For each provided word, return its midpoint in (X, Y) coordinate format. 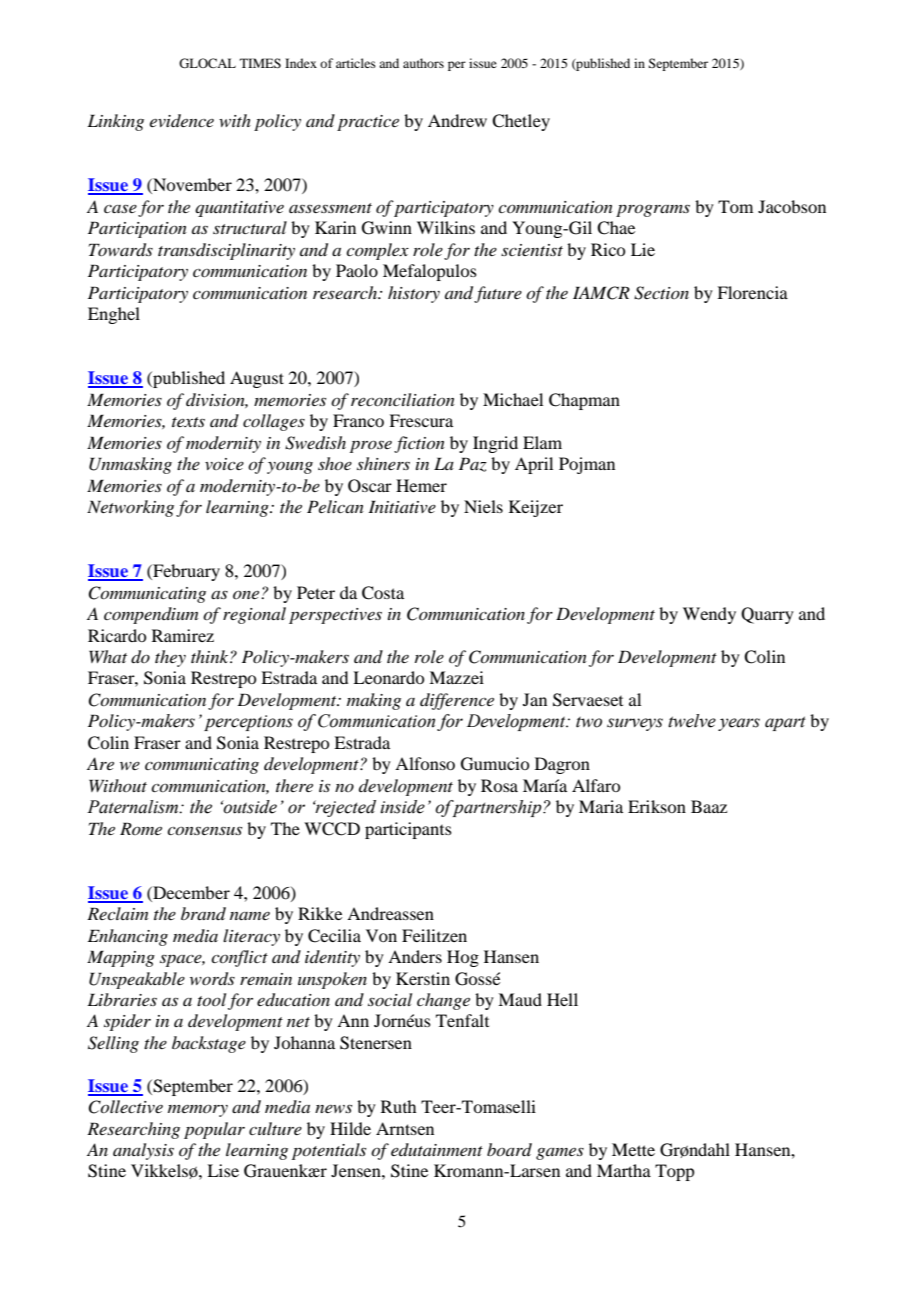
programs (653, 210)
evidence (182, 120)
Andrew (457, 120)
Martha (624, 1170)
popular (214, 1130)
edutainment (437, 1149)
